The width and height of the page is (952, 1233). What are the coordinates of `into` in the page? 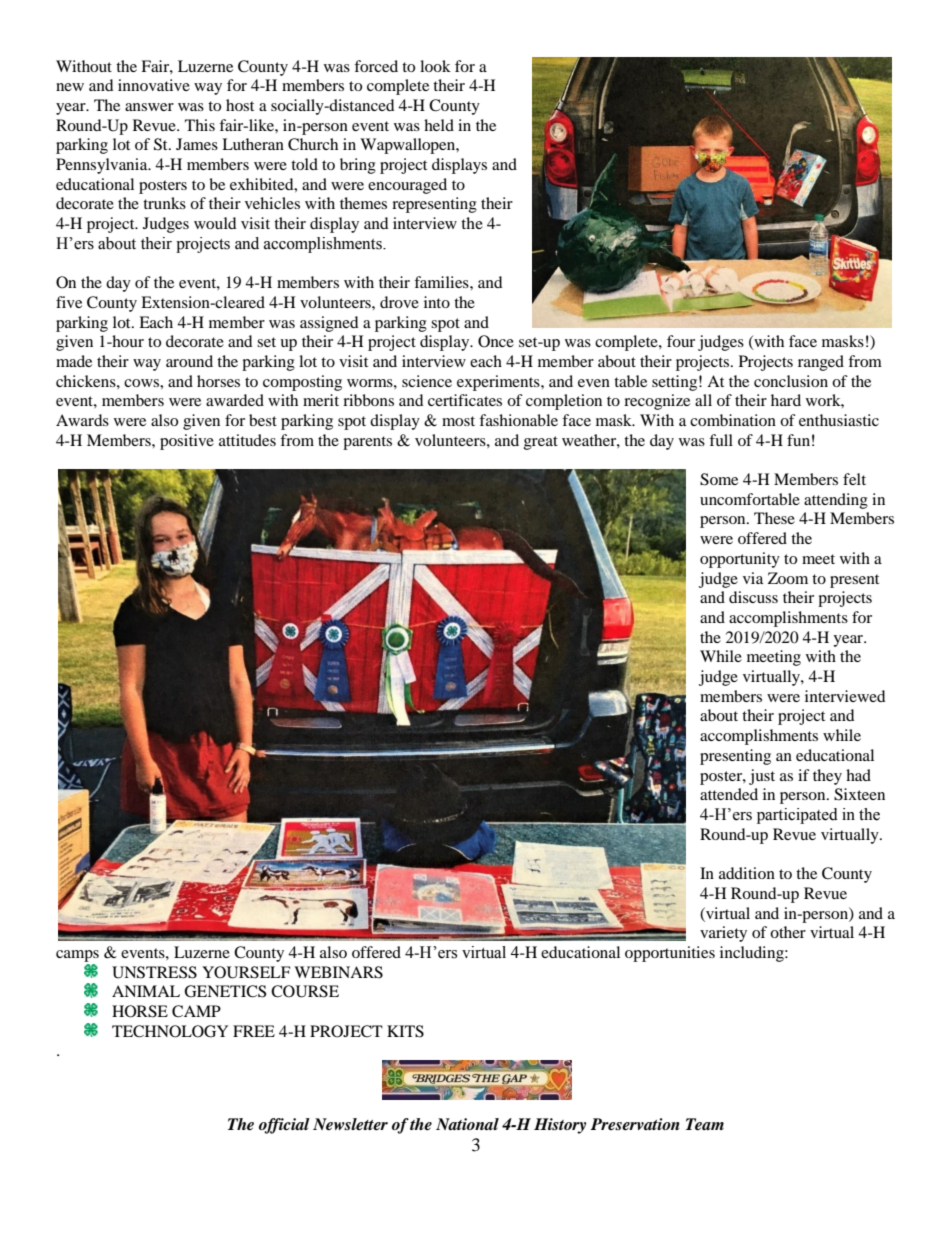 It's located at (437, 302).
